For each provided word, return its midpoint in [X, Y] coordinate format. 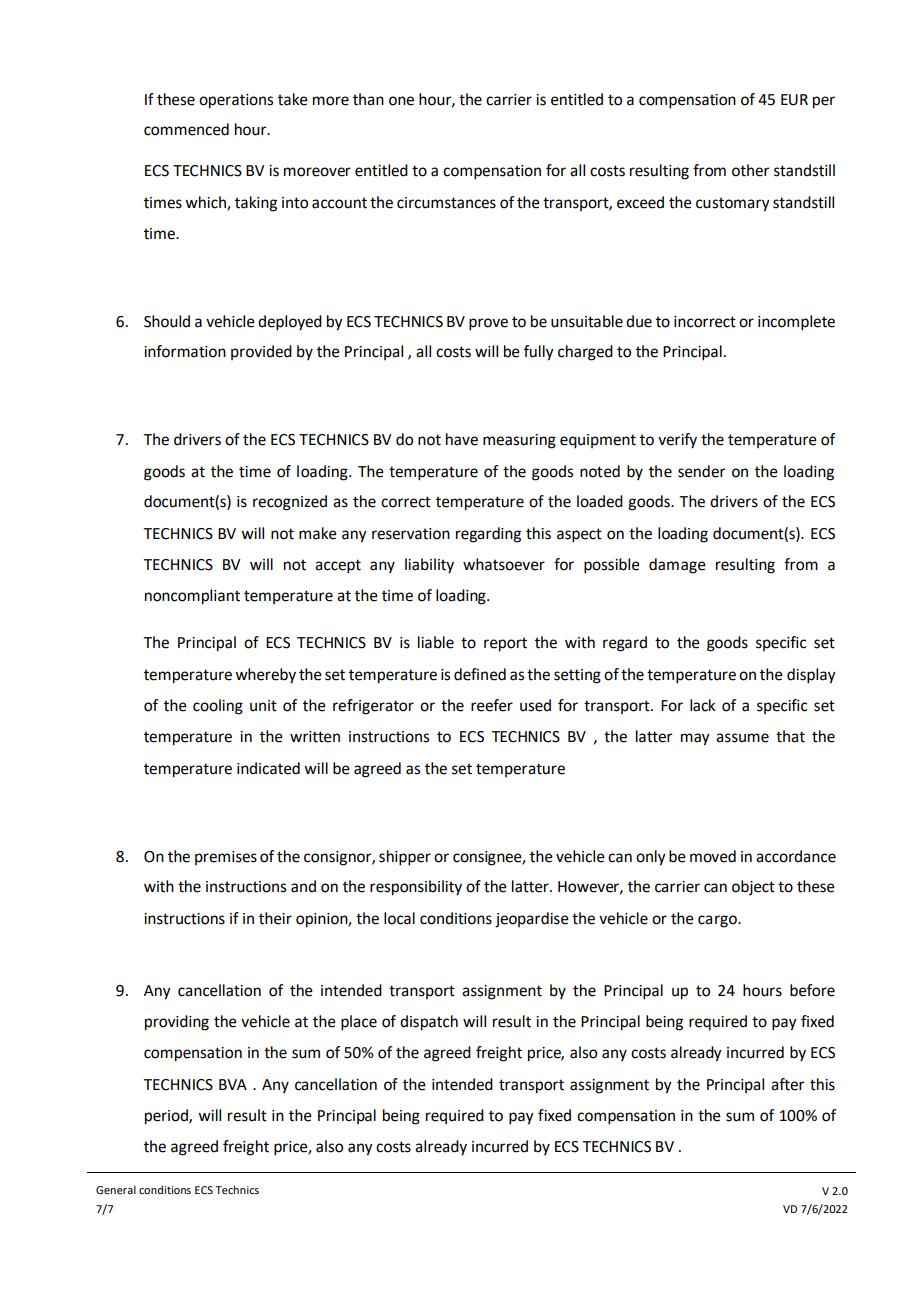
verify [677, 441]
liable [436, 642]
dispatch [429, 1023]
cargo [718, 921]
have [462, 439]
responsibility [416, 888]
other [750, 170]
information [185, 351]
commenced [186, 129]
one [401, 101]
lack [702, 705]
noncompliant [192, 597]
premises [226, 858]
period [167, 1117]
